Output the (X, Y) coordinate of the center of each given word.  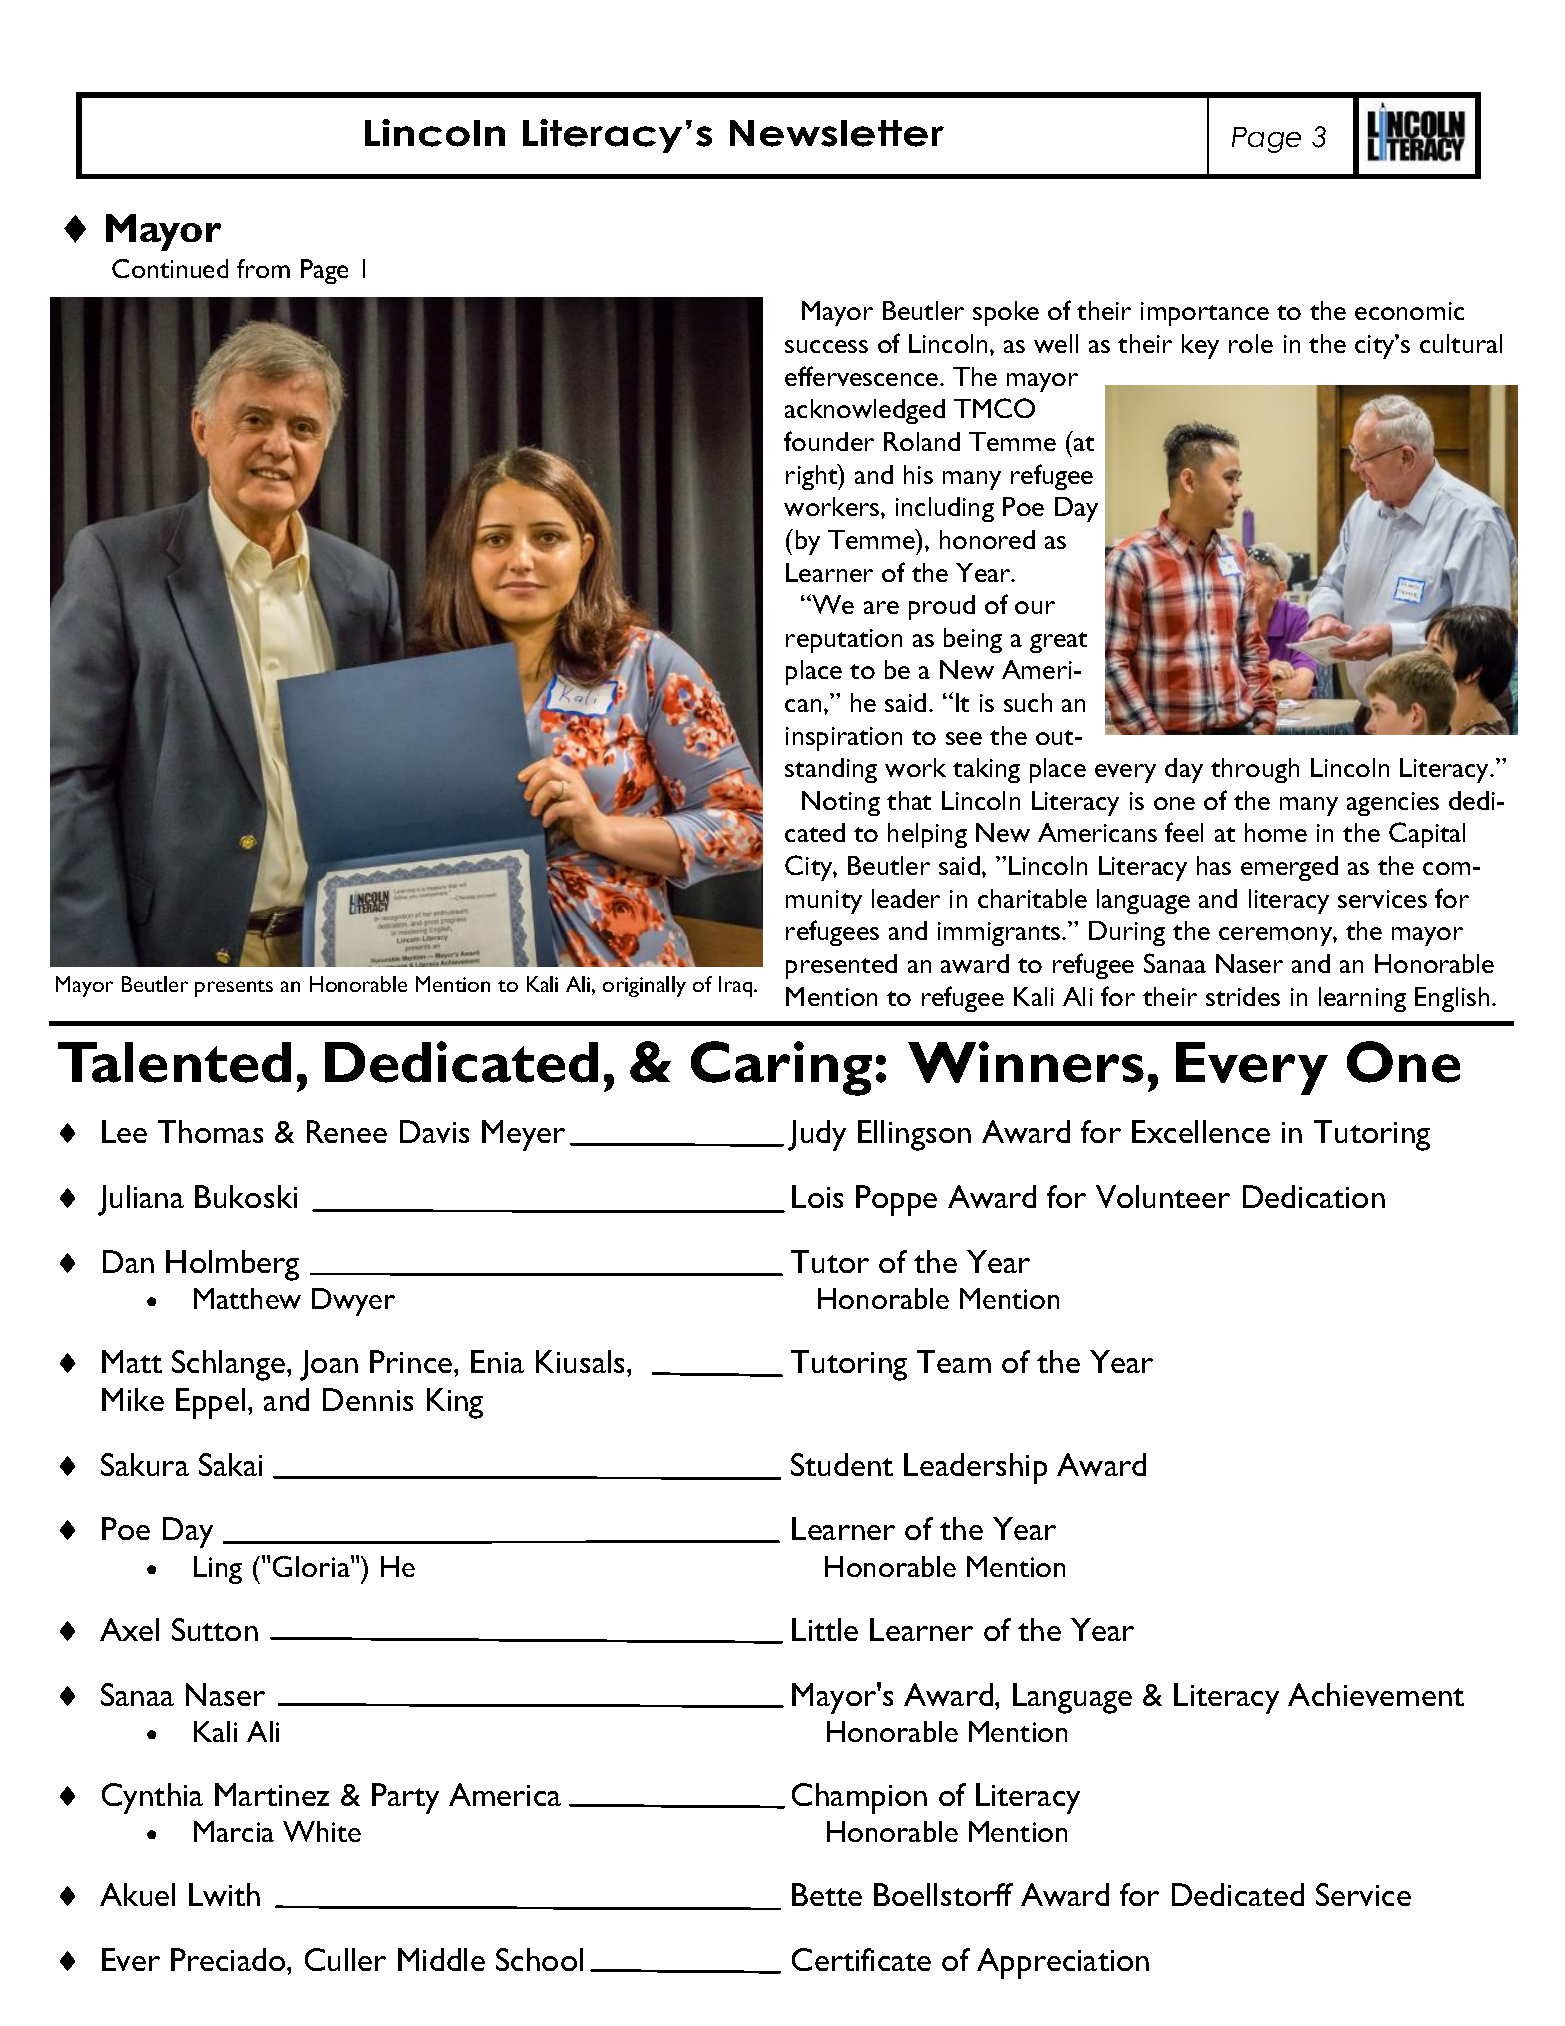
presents (234, 988)
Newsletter (837, 133)
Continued (170, 268)
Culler (345, 1959)
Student (842, 1464)
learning (1362, 999)
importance (1205, 314)
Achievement (1376, 1694)
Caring (781, 1068)
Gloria (312, 1566)
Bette (827, 1894)
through (1255, 770)
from (263, 268)
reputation (844, 641)
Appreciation (1063, 1963)
